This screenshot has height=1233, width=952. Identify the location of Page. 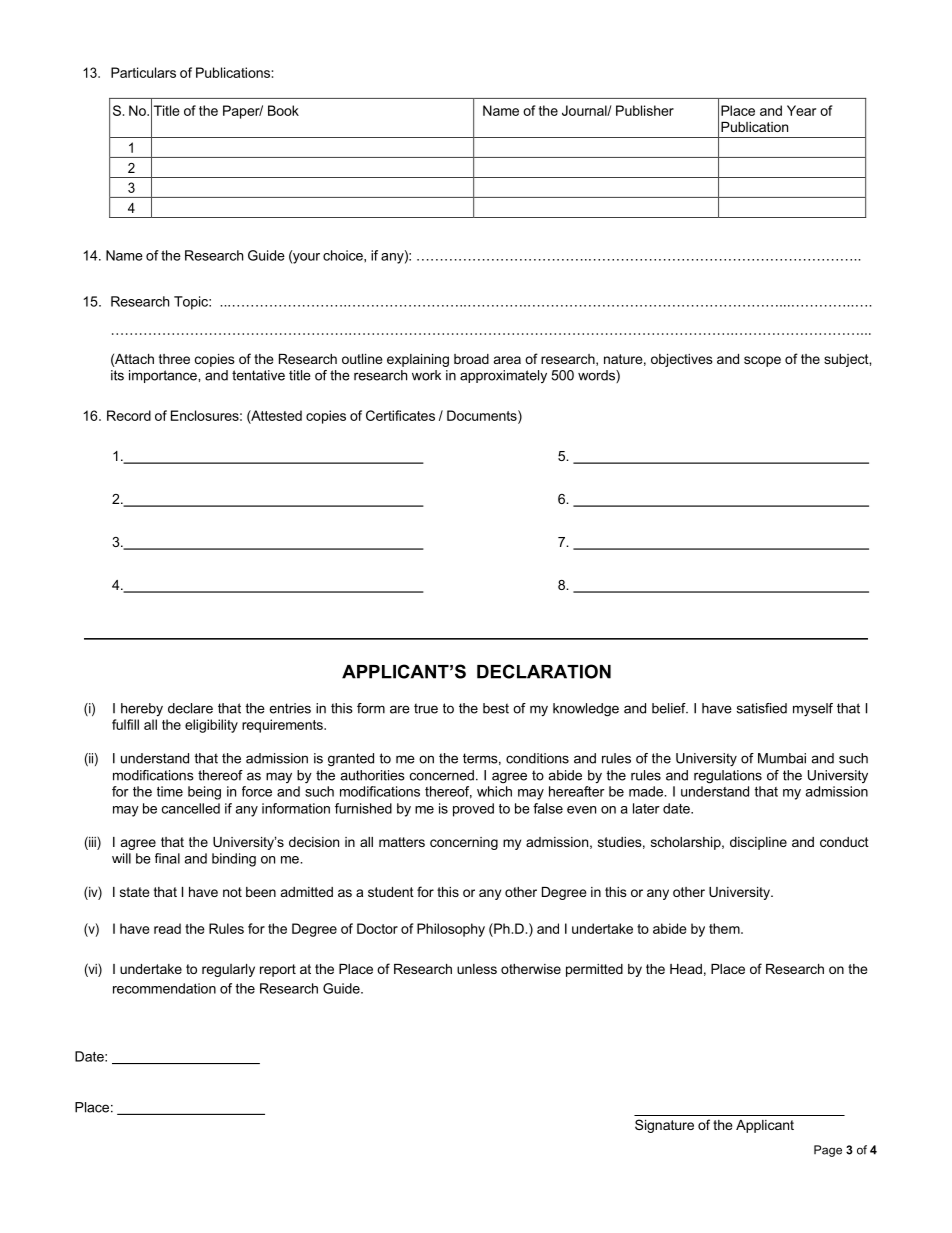
(828, 1151).
